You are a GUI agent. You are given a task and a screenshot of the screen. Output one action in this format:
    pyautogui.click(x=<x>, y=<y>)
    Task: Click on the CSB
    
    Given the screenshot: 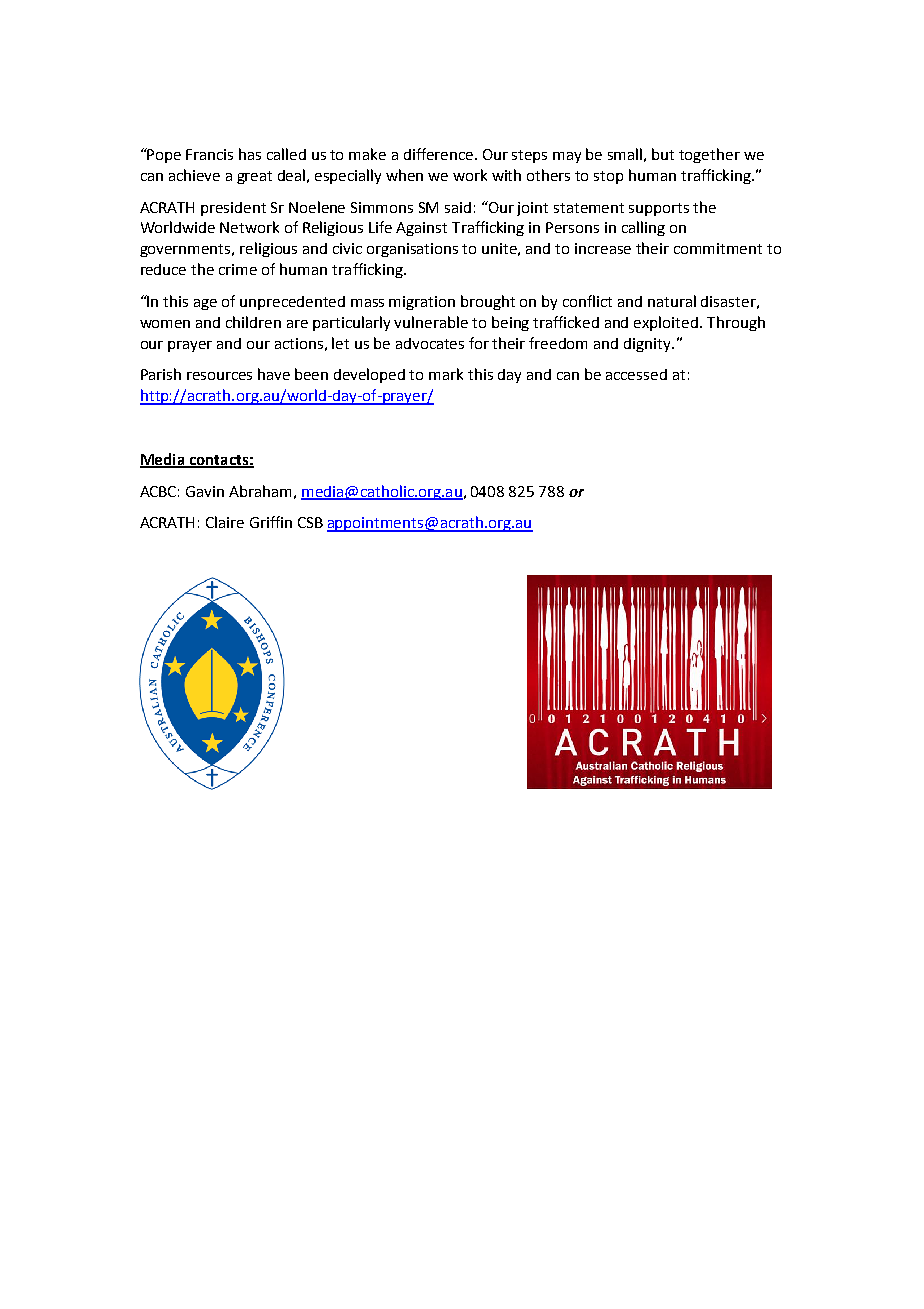 What is the action you would take?
    pyautogui.click(x=310, y=522)
